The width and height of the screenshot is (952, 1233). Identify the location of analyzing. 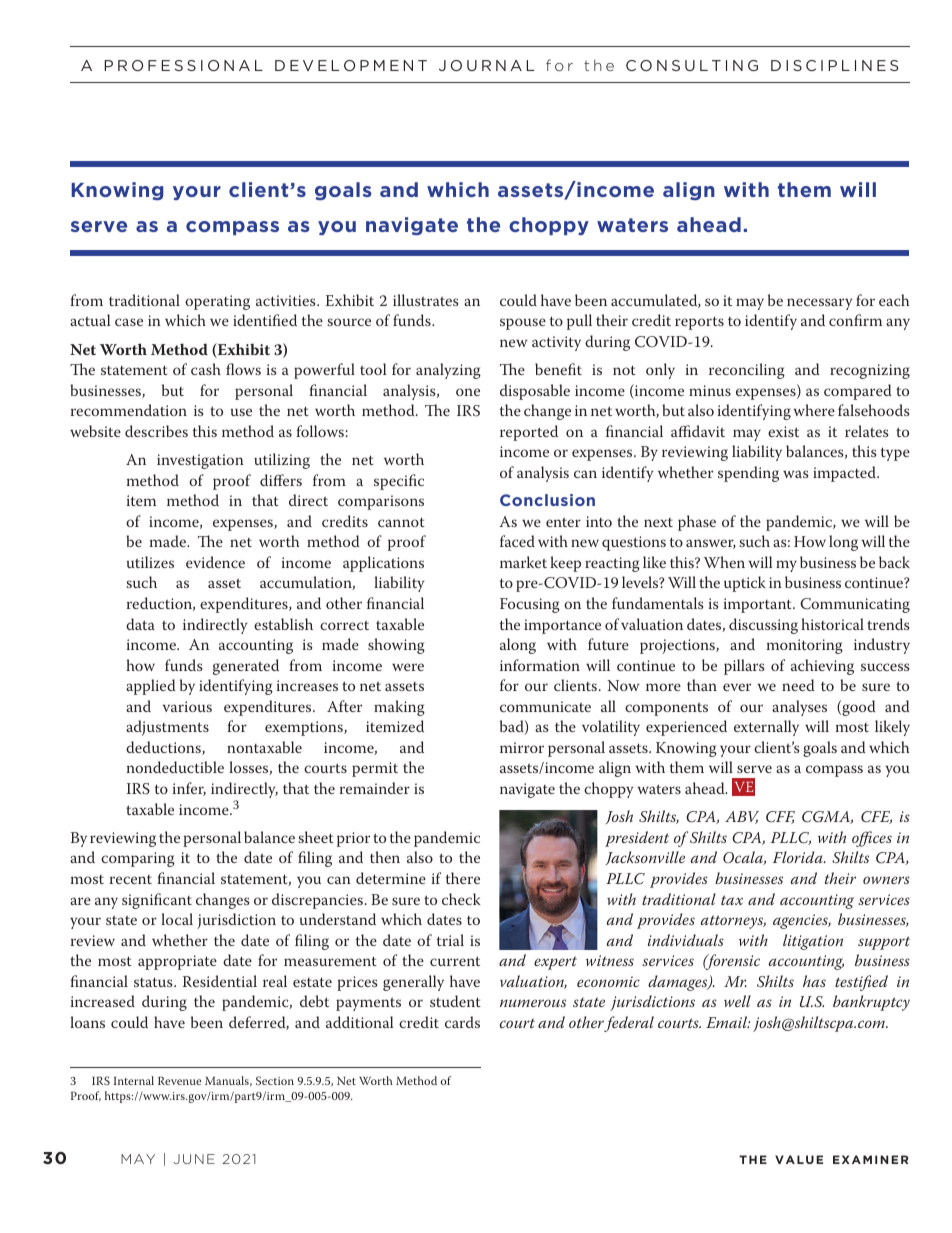
(448, 371).
